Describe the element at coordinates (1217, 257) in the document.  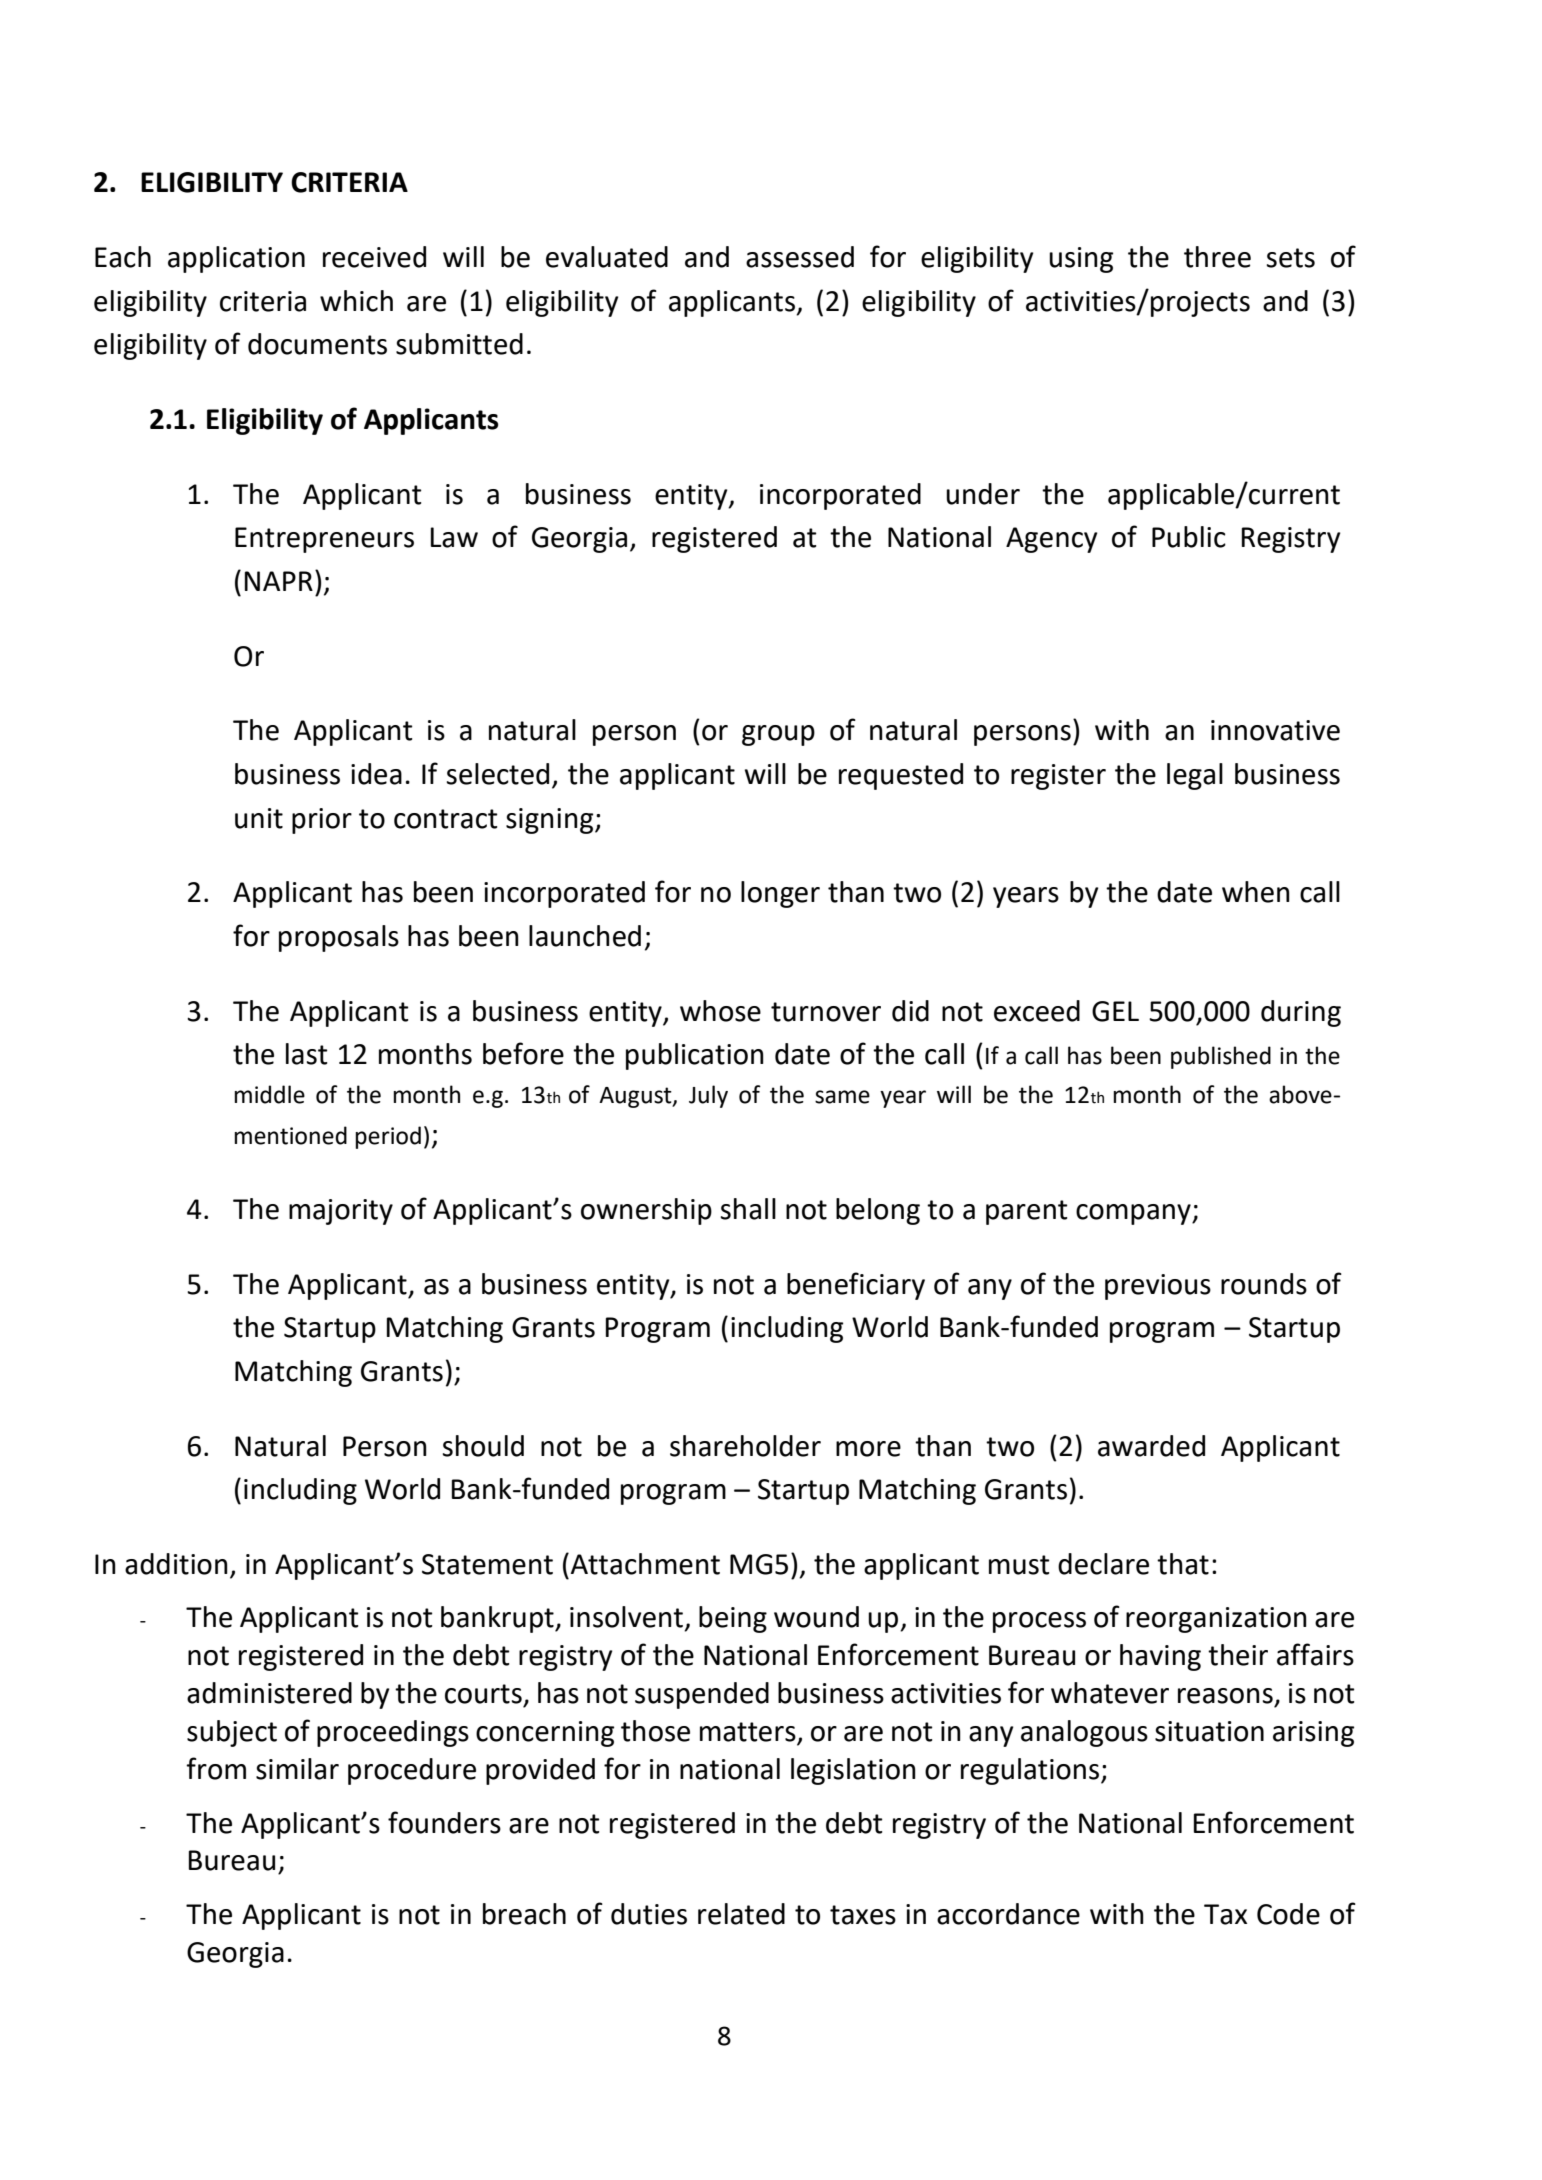
I see `three` at that location.
